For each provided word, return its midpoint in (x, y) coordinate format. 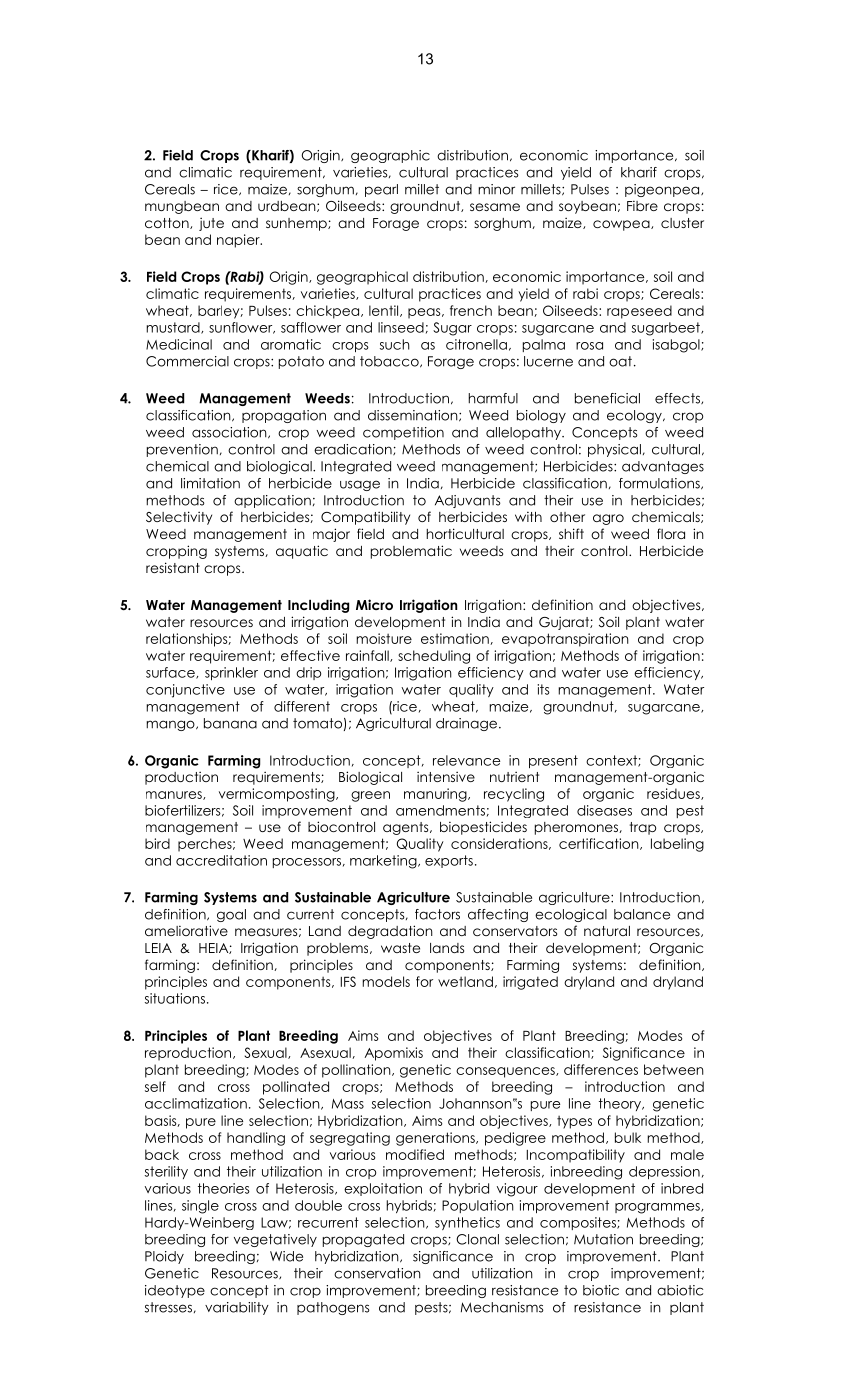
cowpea (622, 225)
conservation (377, 1273)
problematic (411, 552)
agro (608, 519)
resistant (173, 567)
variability (237, 1308)
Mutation (603, 1239)
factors (437, 914)
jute (211, 224)
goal (231, 915)
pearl (381, 190)
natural (607, 931)
